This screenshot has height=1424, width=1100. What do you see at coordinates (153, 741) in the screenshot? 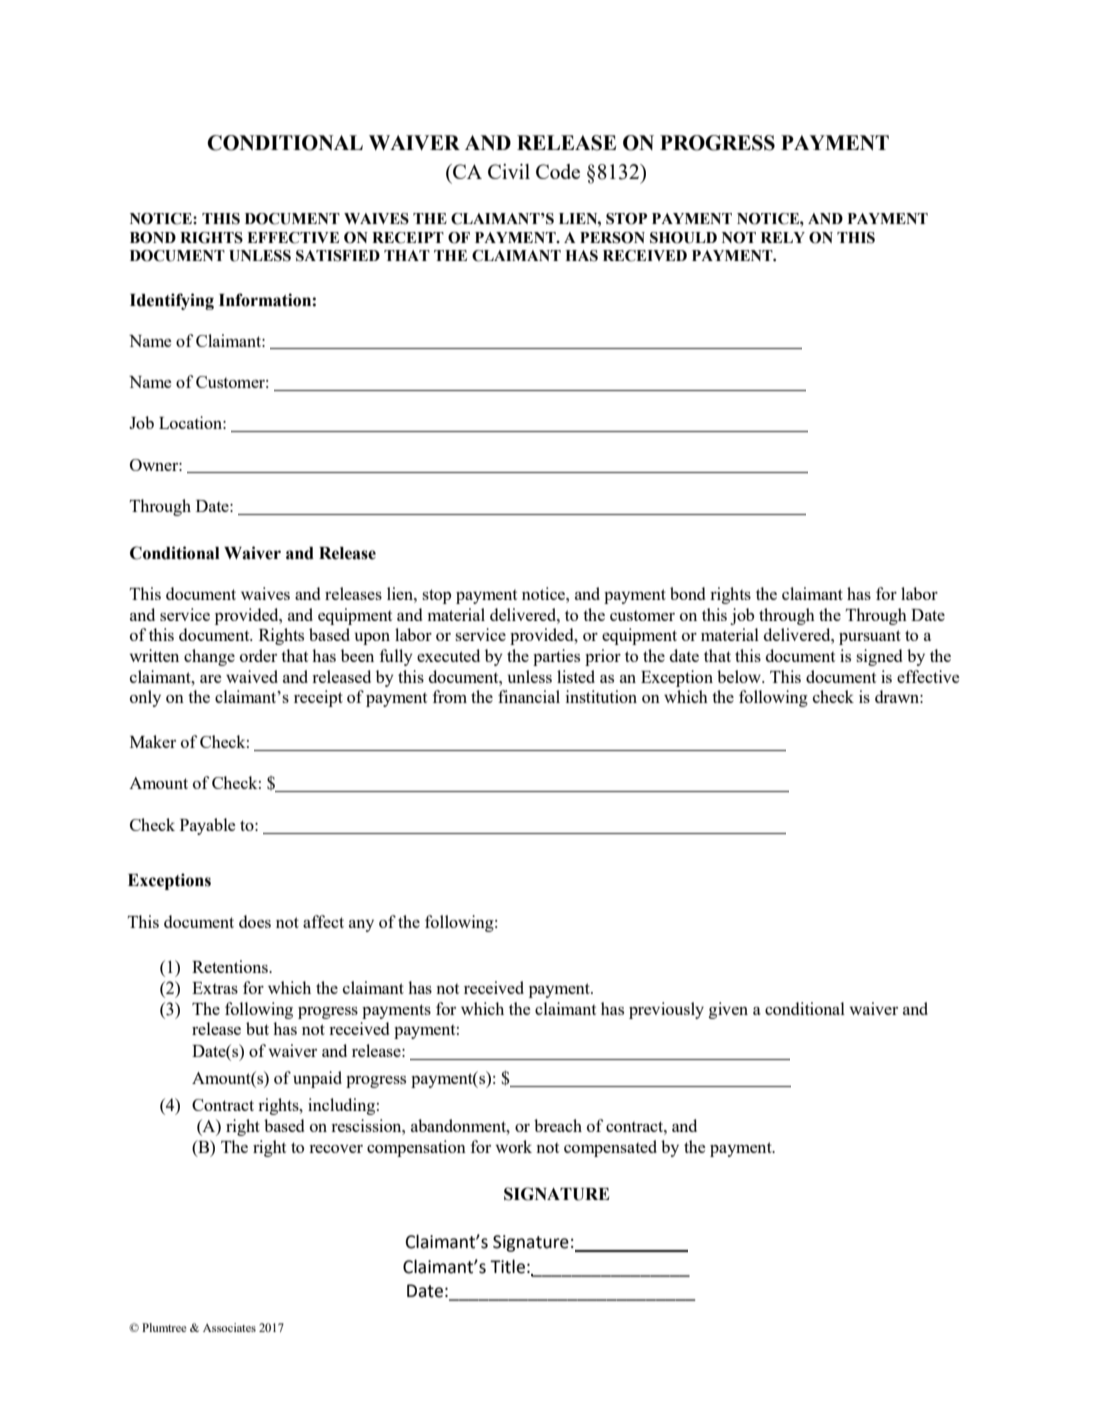
I see `Maker` at bounding box center [153, 741].
